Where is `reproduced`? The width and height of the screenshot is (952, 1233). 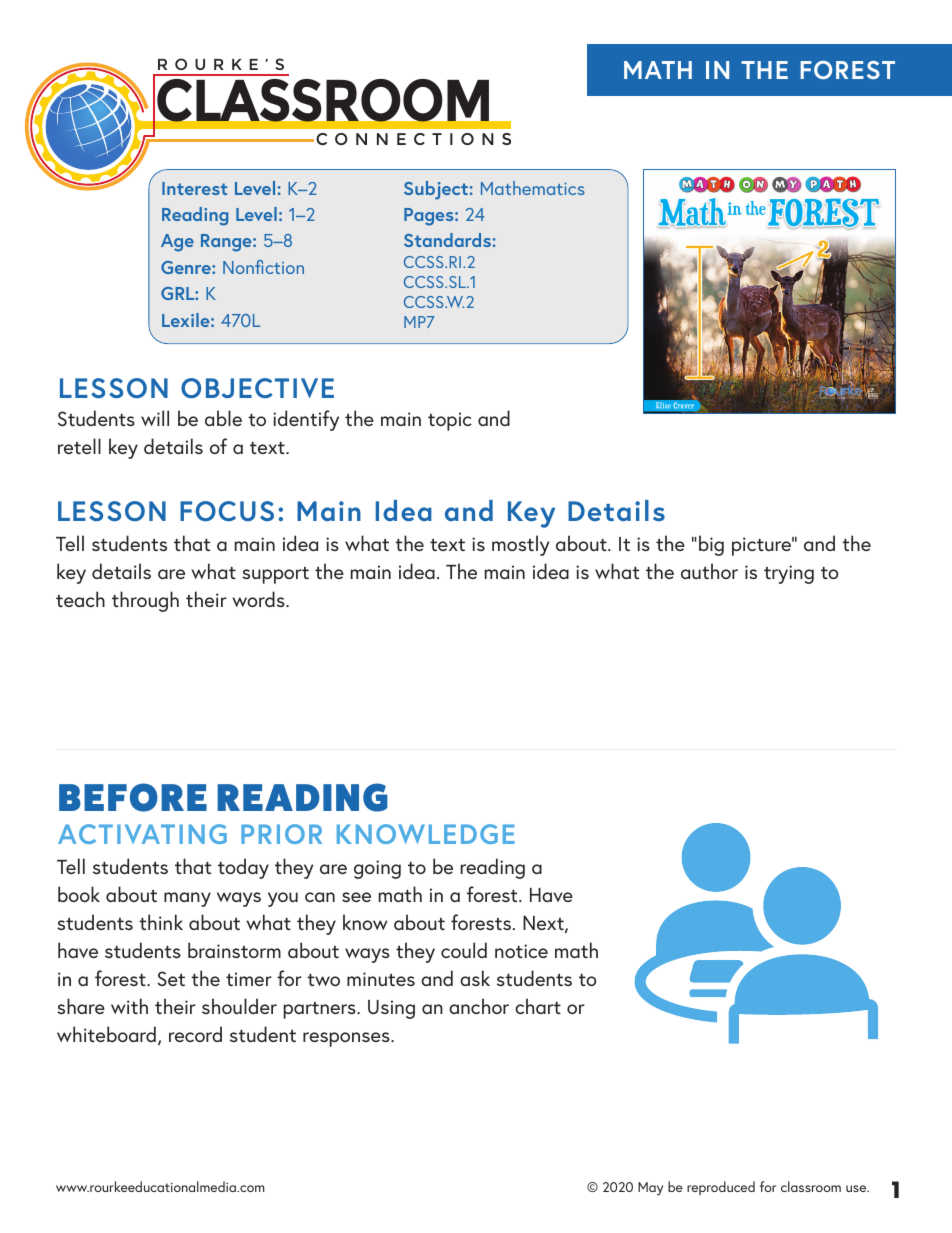
reproduced is located at coordinates (721, 1188).
